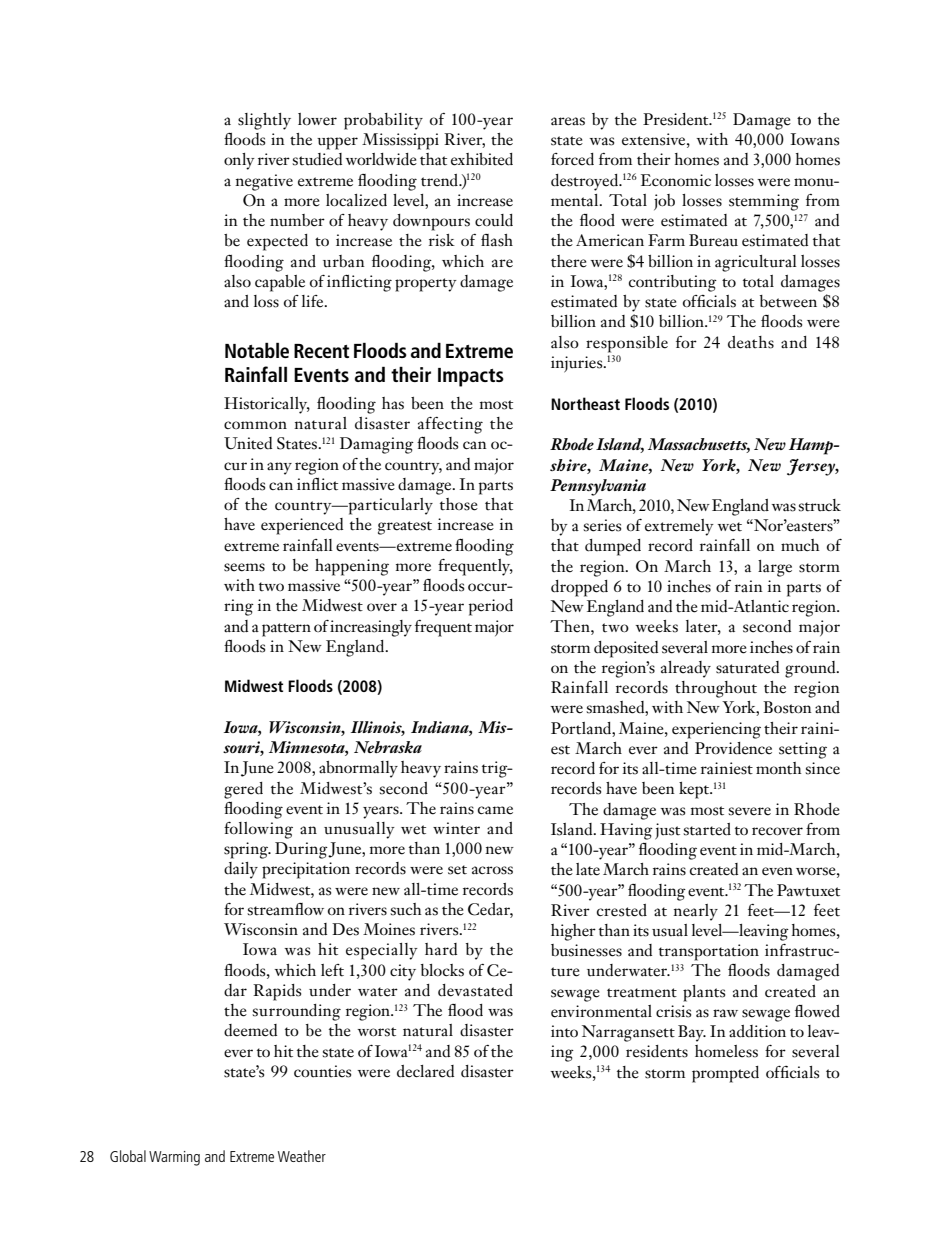 Image resolution: width=952 pixels, height=1233 pixels. Describe the element at coordinates (425, 1071) in the screenshot. I see `declared` at that location.
